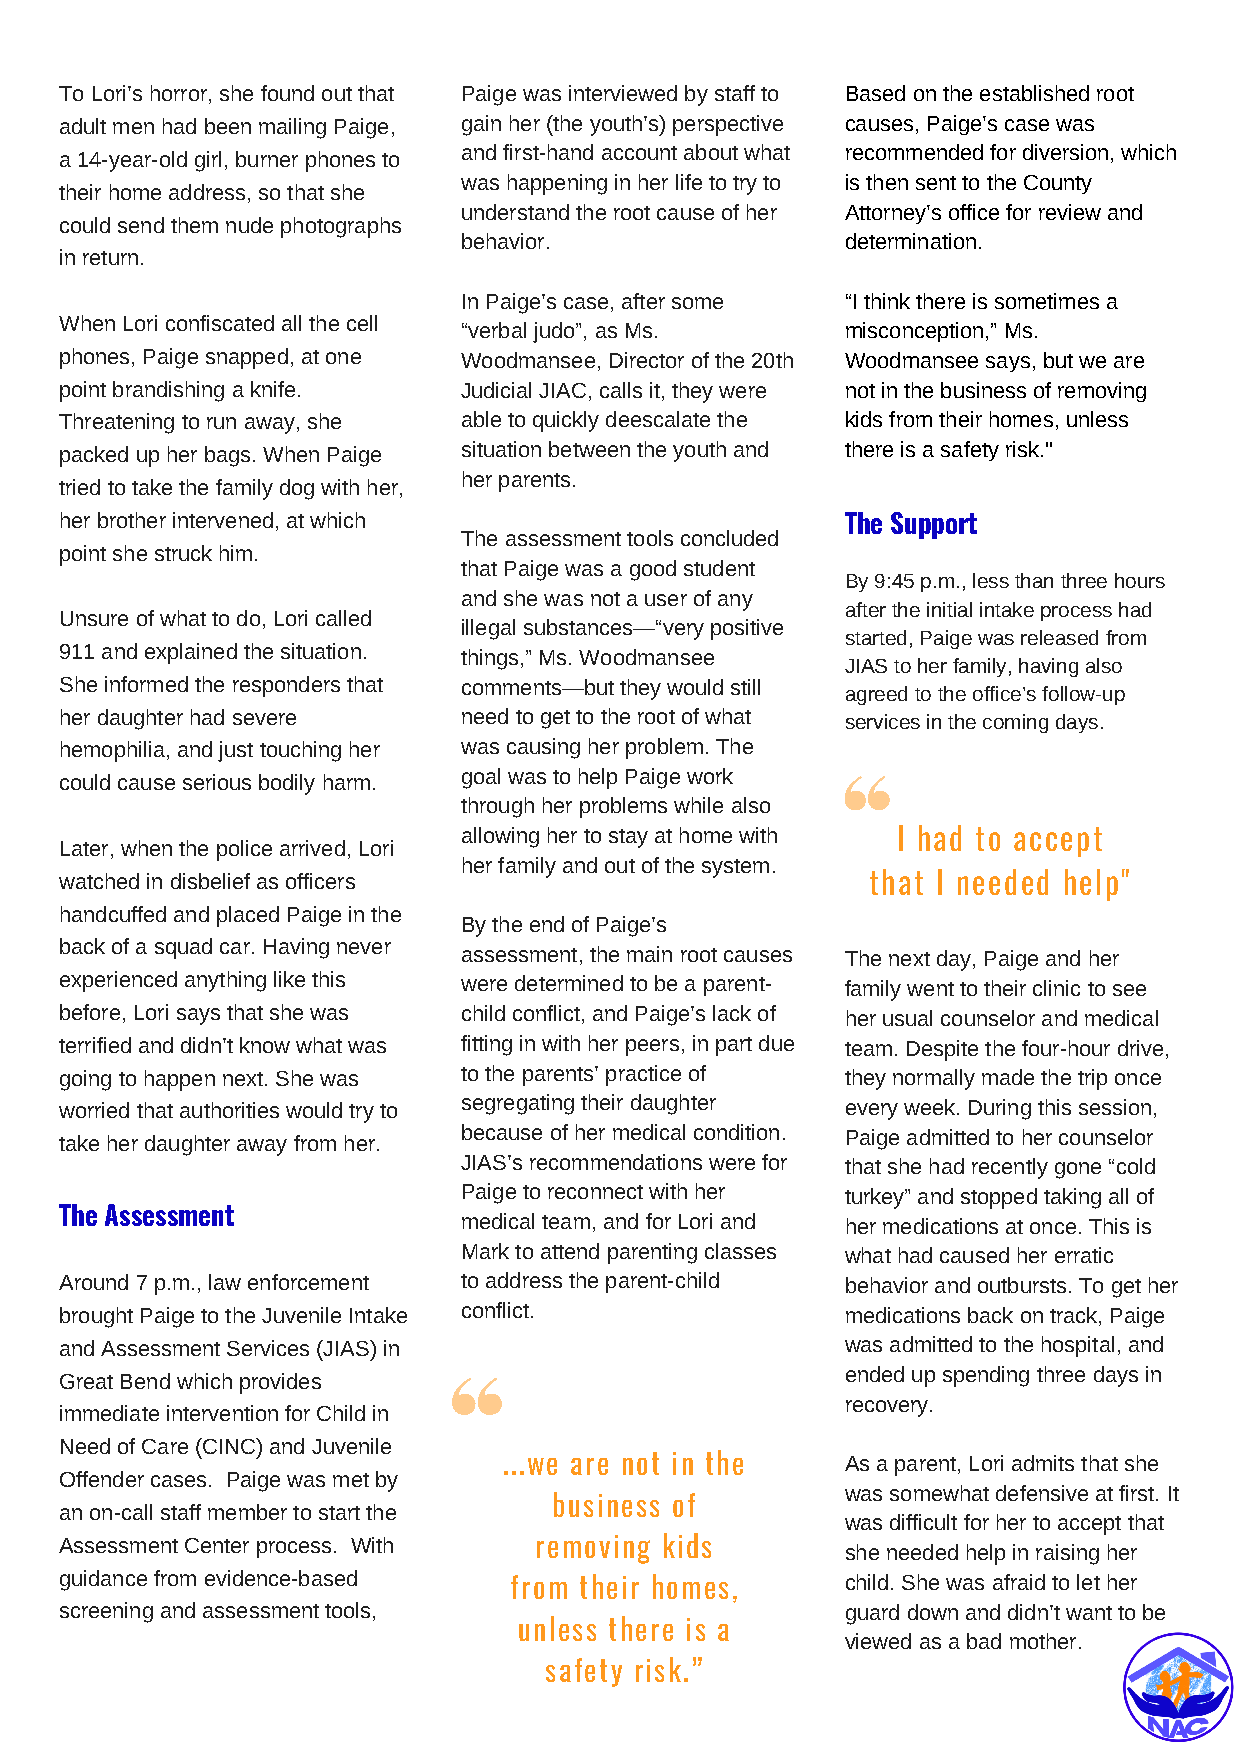 This screenshot has height=1753, width=1240. Describe the element at coordinates (639, 153) in the screenshot. I see `account` at that location.
